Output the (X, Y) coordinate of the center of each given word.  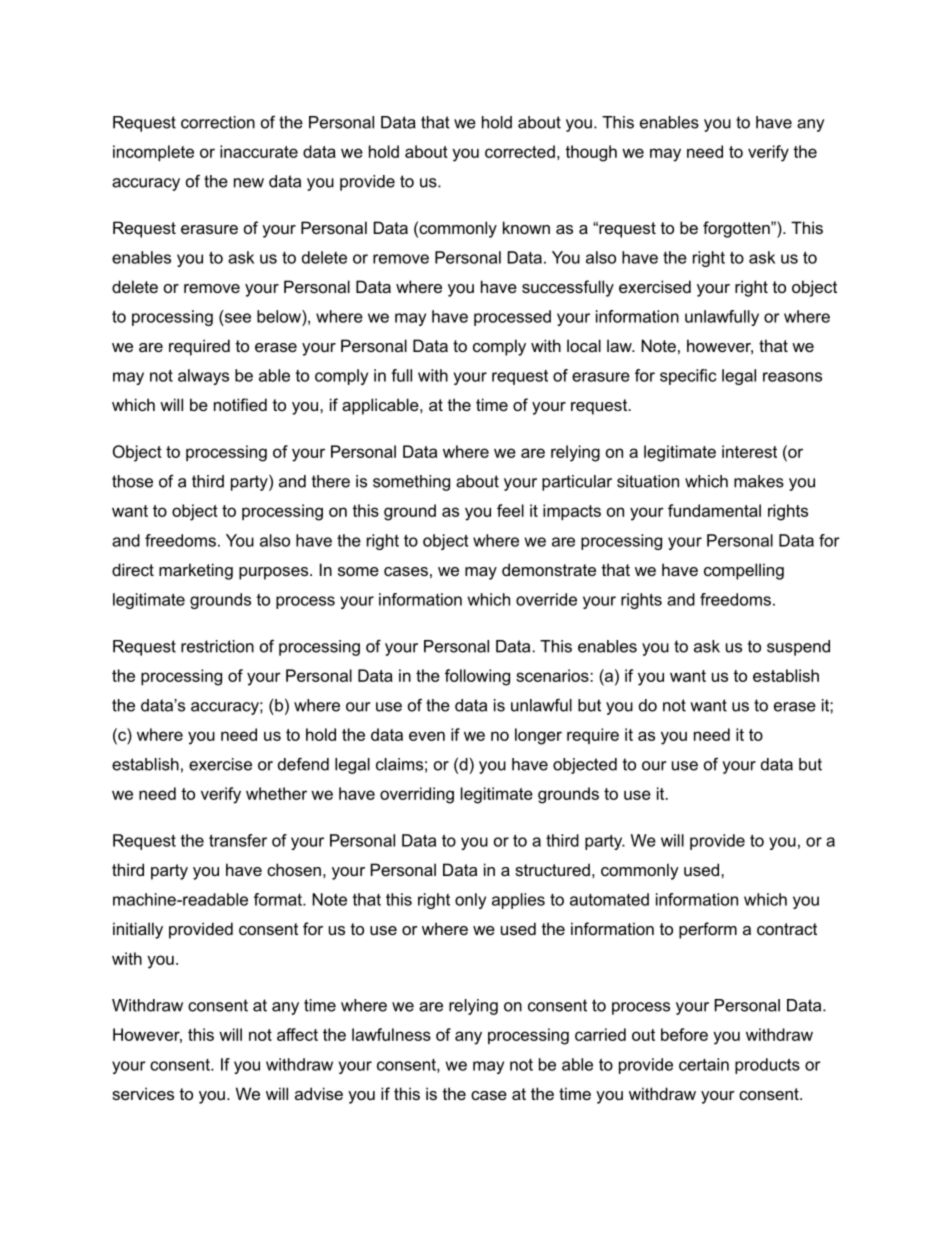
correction (218, 122)
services (143, 1093)
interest (749, 451)
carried (600, 1034)
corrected (520, 151)
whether (276, 793)
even (427, 736)
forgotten (737, 229)
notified (240, 404)
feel (510, 510)
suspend (798, 648)
